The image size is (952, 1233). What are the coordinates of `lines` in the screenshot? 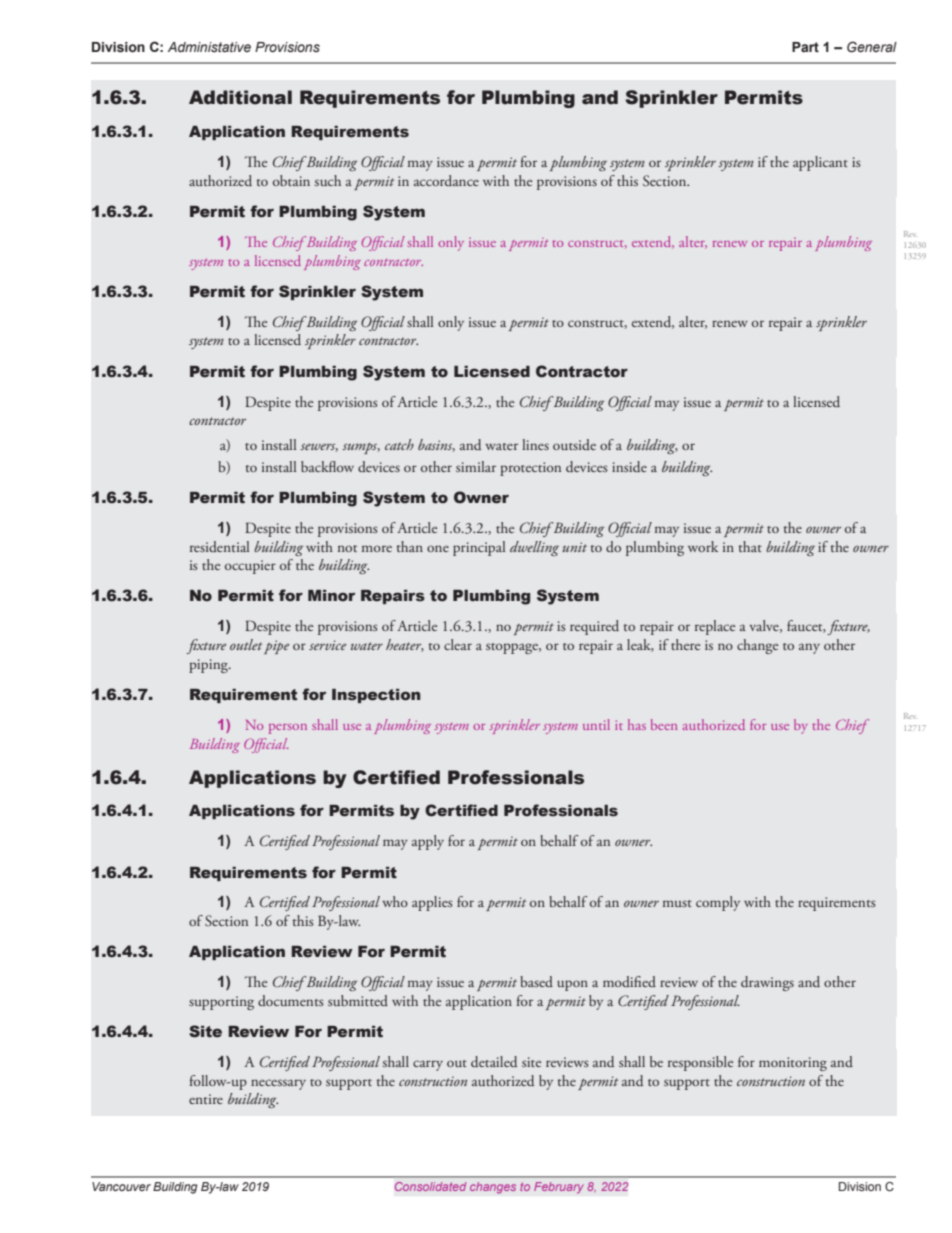 It's located at (535, 444).
